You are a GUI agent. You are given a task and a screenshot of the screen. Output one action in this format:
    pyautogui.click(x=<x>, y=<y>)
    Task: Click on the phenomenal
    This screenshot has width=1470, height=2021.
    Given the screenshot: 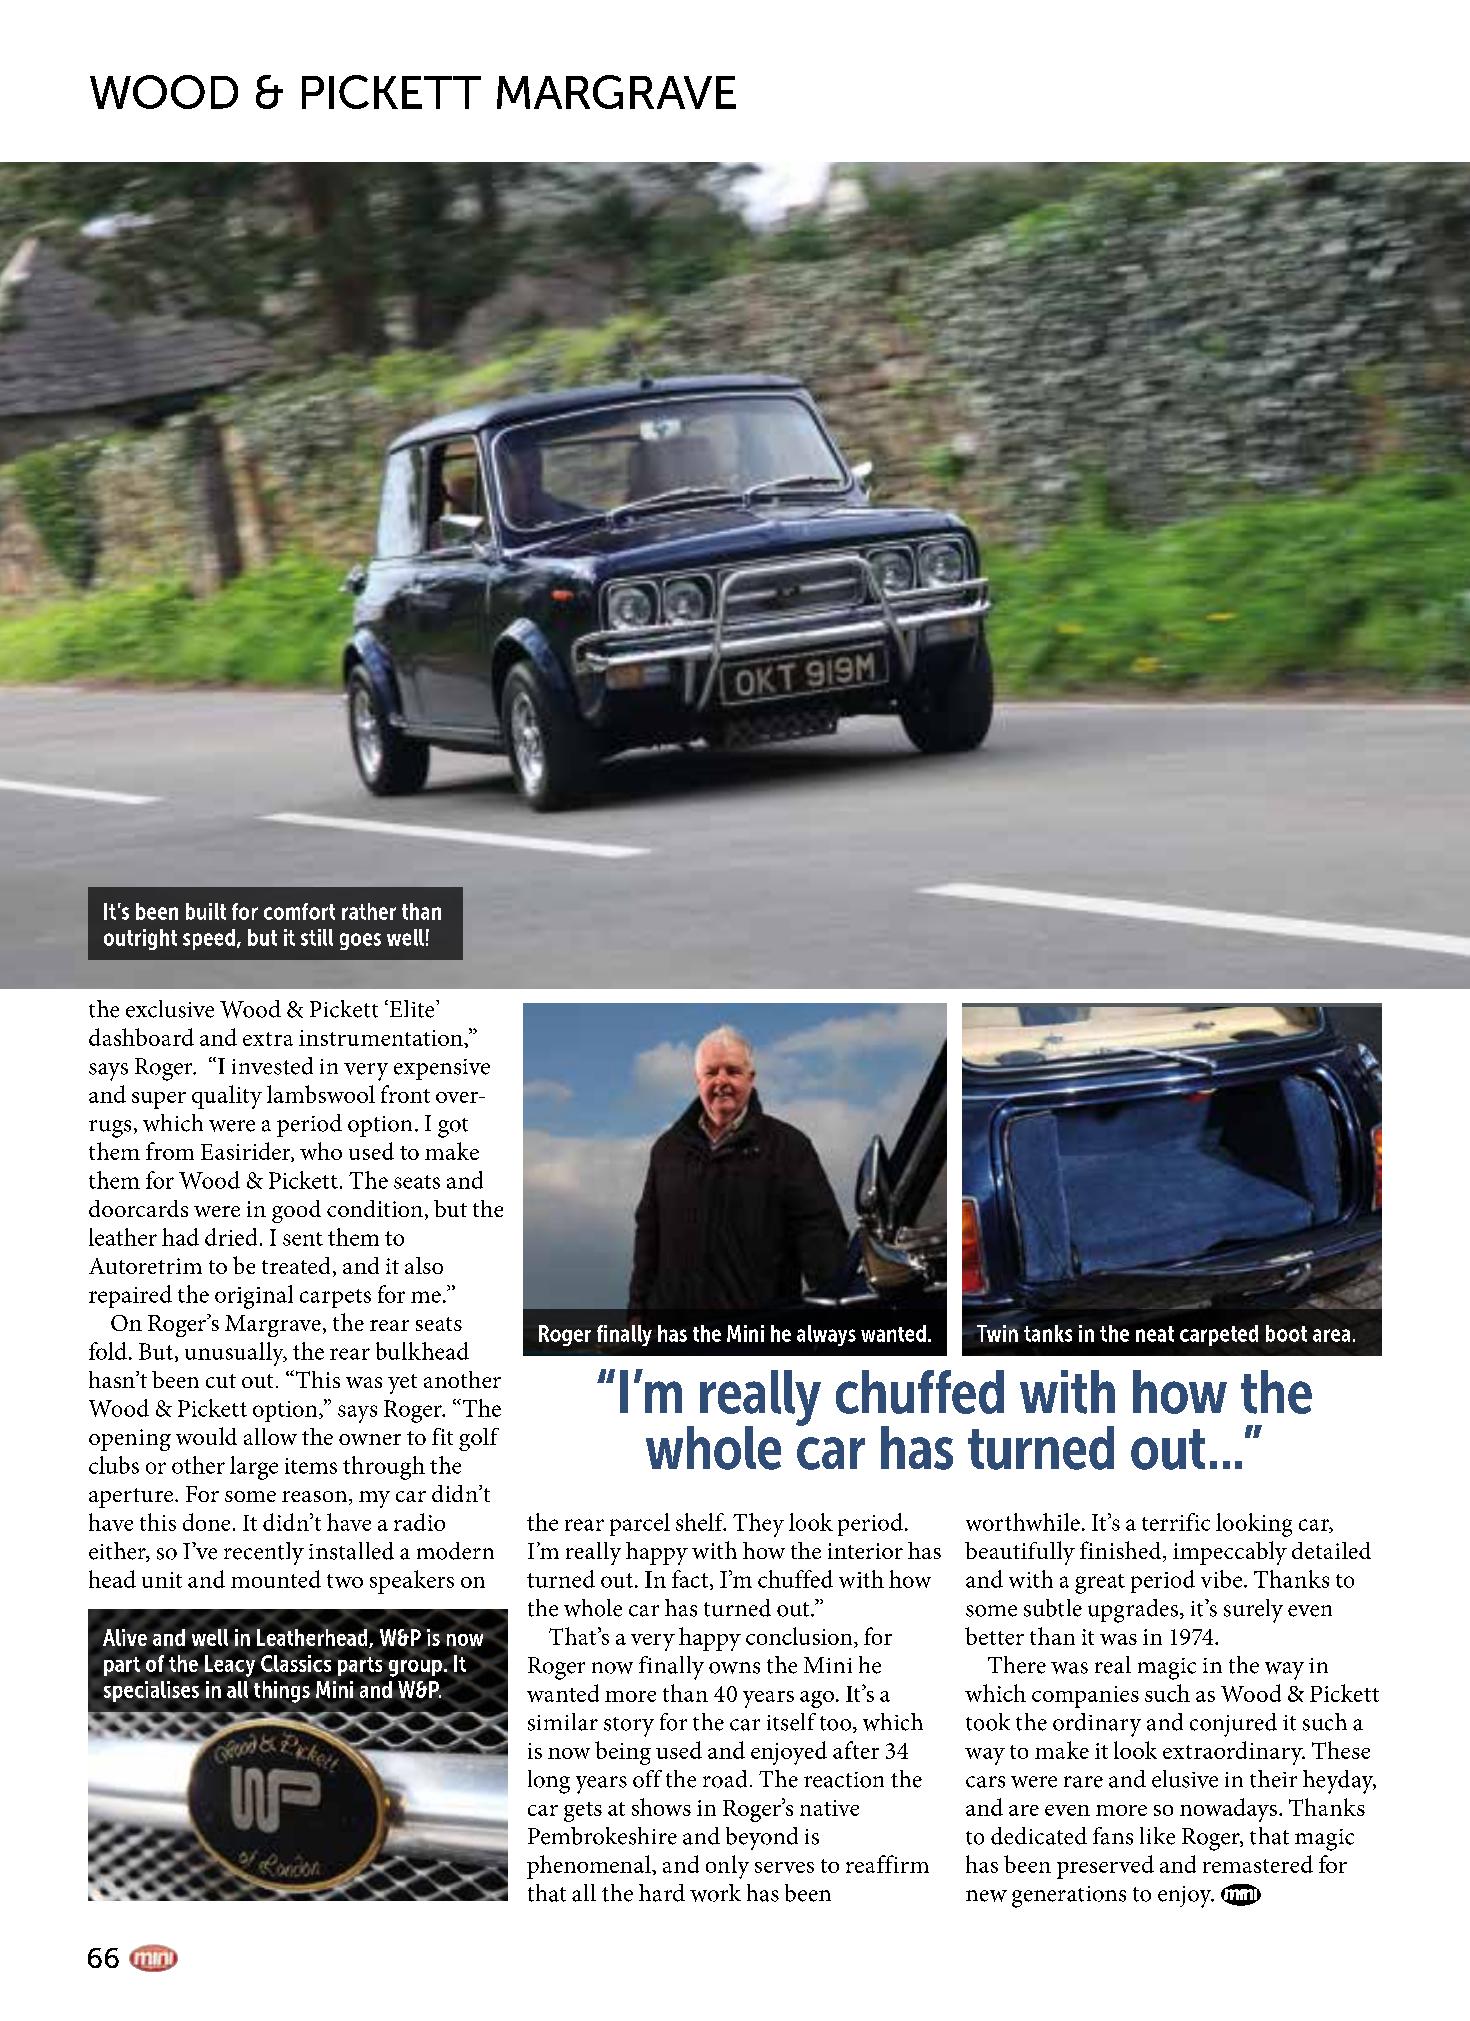 What is the action you would take?
    pyautogui.click(x=590, y=1867)
